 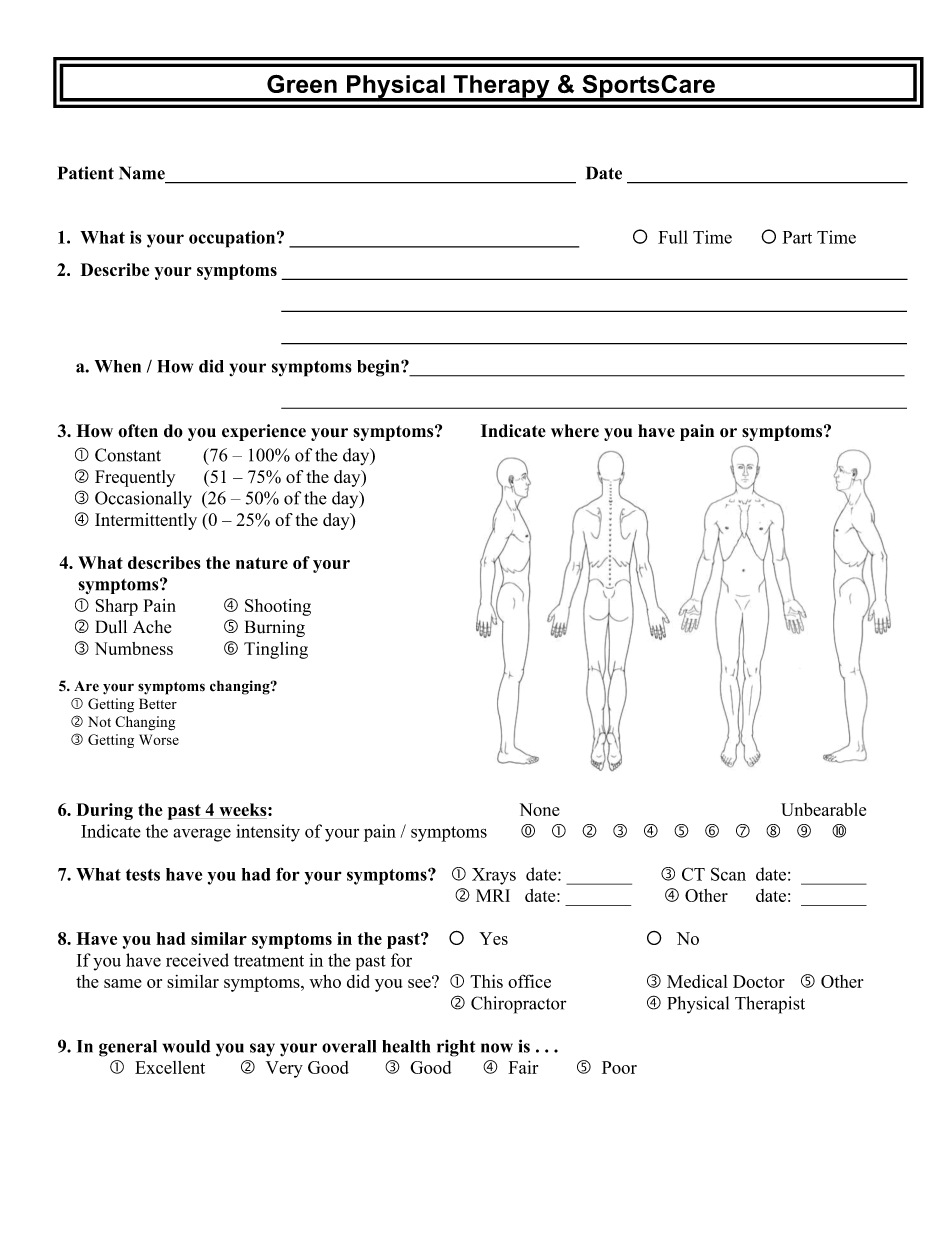 I want to click on right, so click(x=456, y=1048).
